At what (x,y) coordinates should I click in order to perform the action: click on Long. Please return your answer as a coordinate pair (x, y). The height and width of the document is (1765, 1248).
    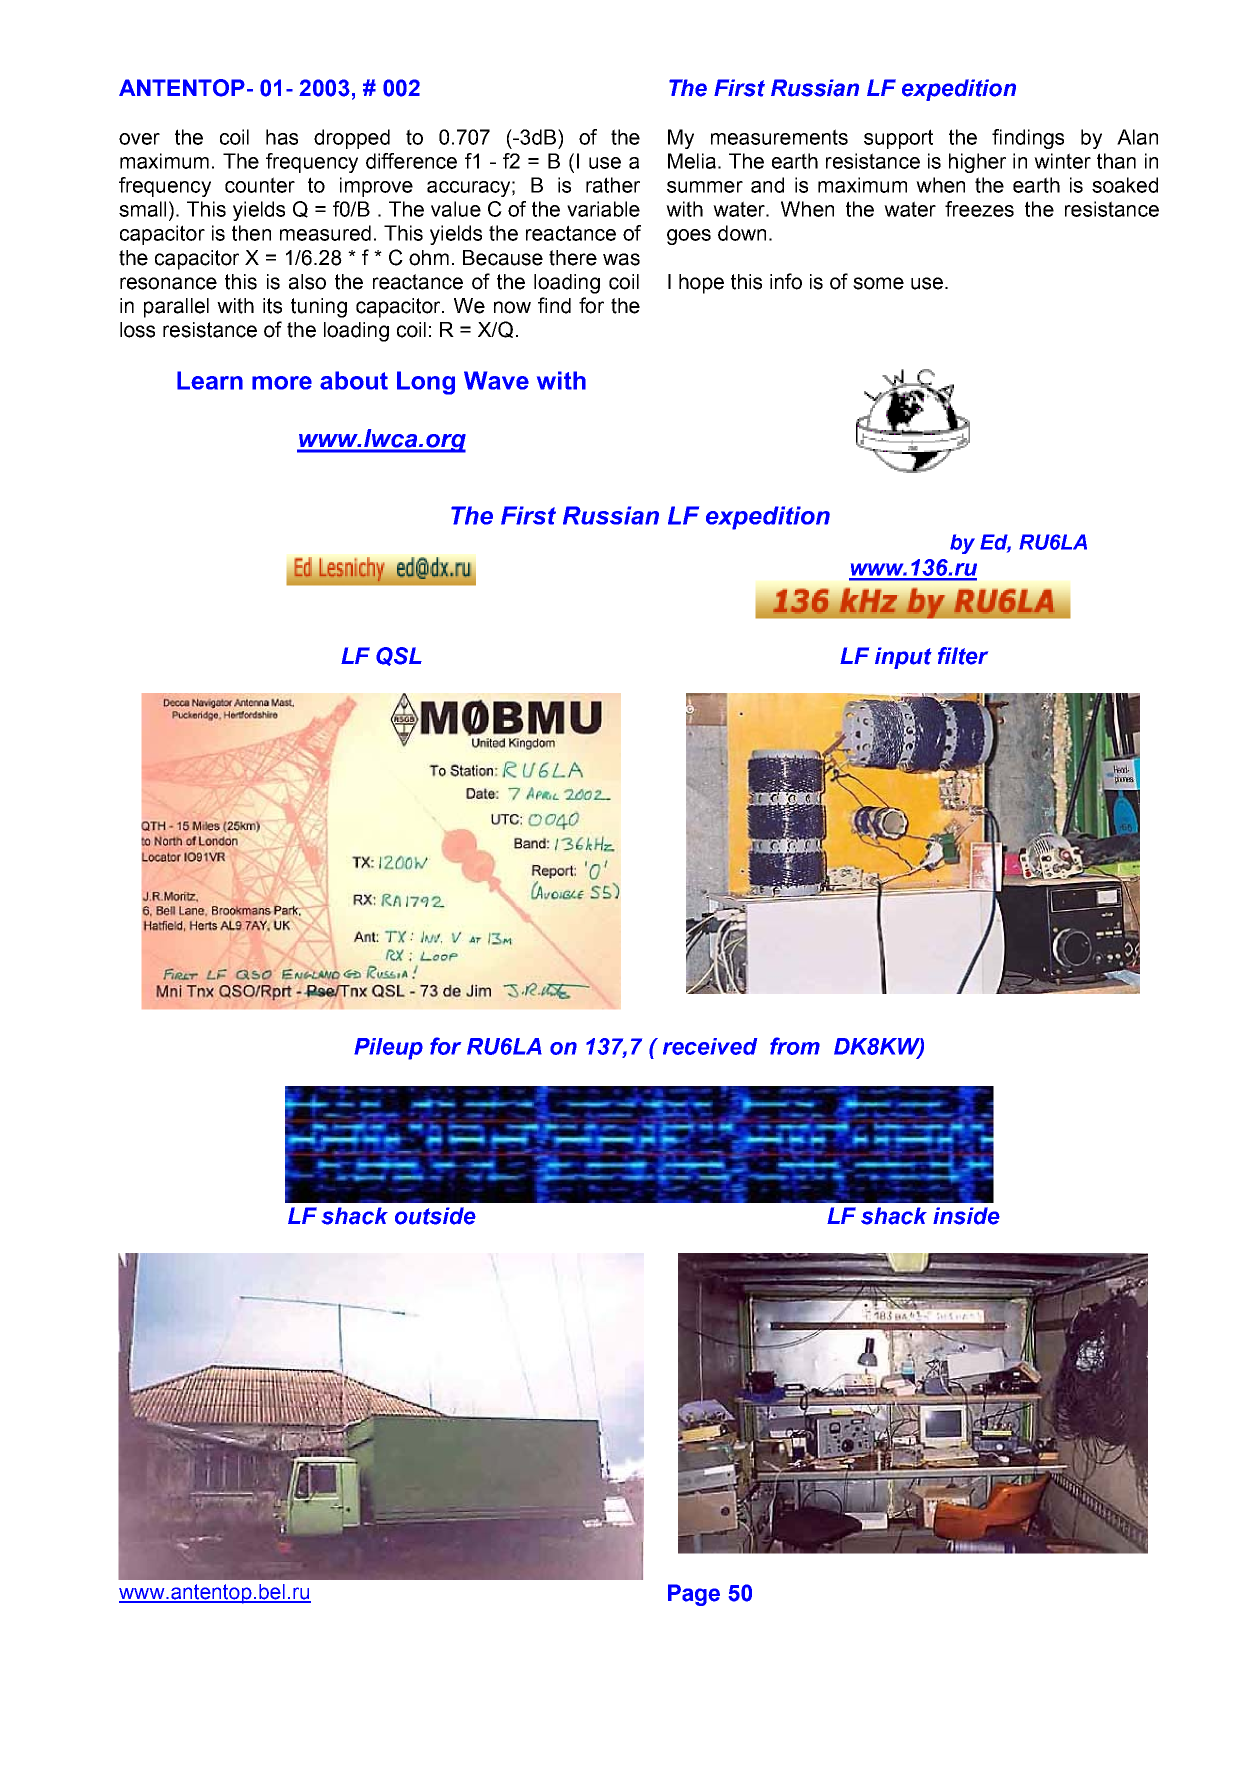
    Looking at the image, I should click on (426, 383).
